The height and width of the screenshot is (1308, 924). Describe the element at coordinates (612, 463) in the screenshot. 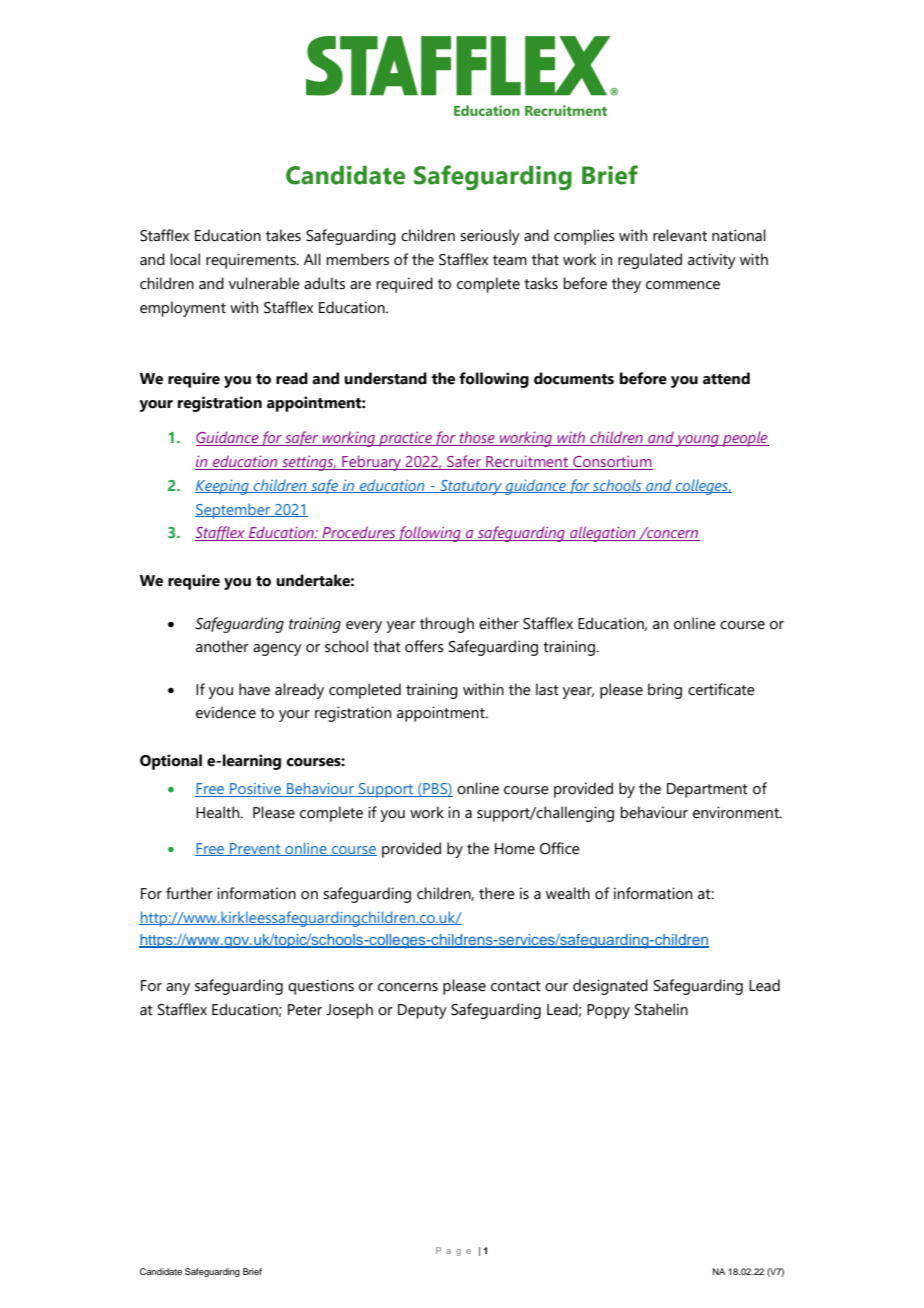

I see `Consortium` at that location.
